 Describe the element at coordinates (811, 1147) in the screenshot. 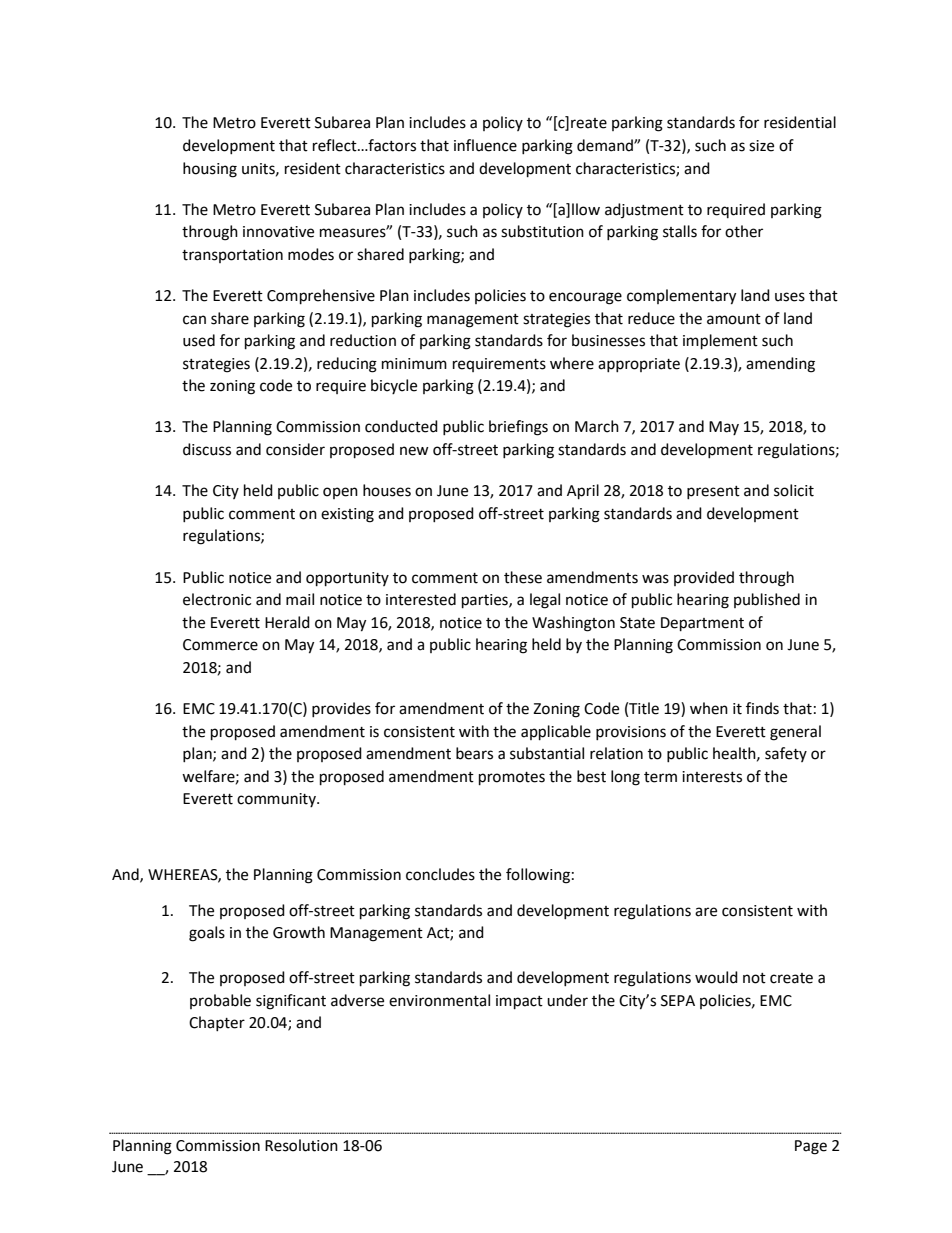

I see `Page` at that location.
